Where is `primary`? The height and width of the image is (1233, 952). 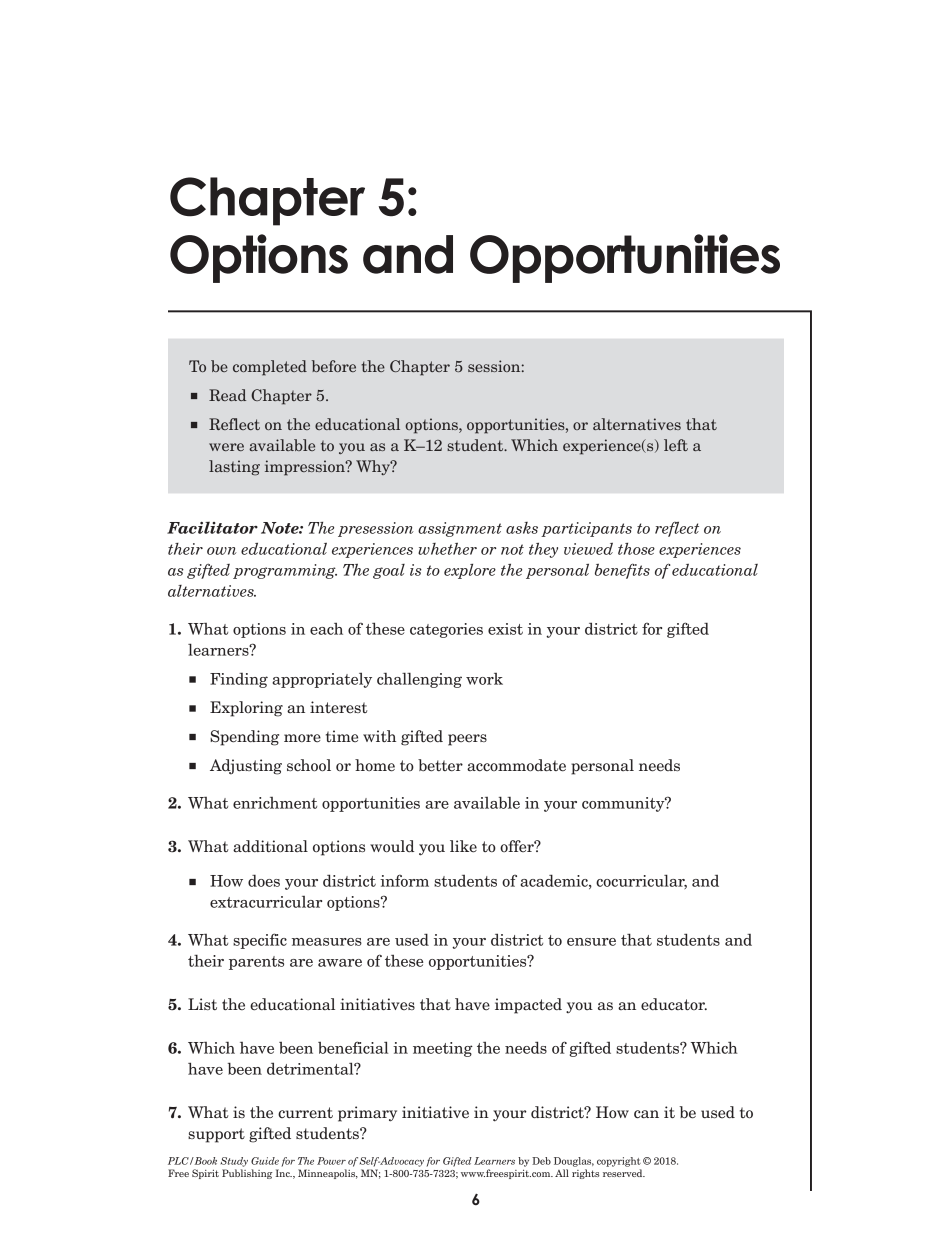
primary is located at coordinates (367, 1114).
